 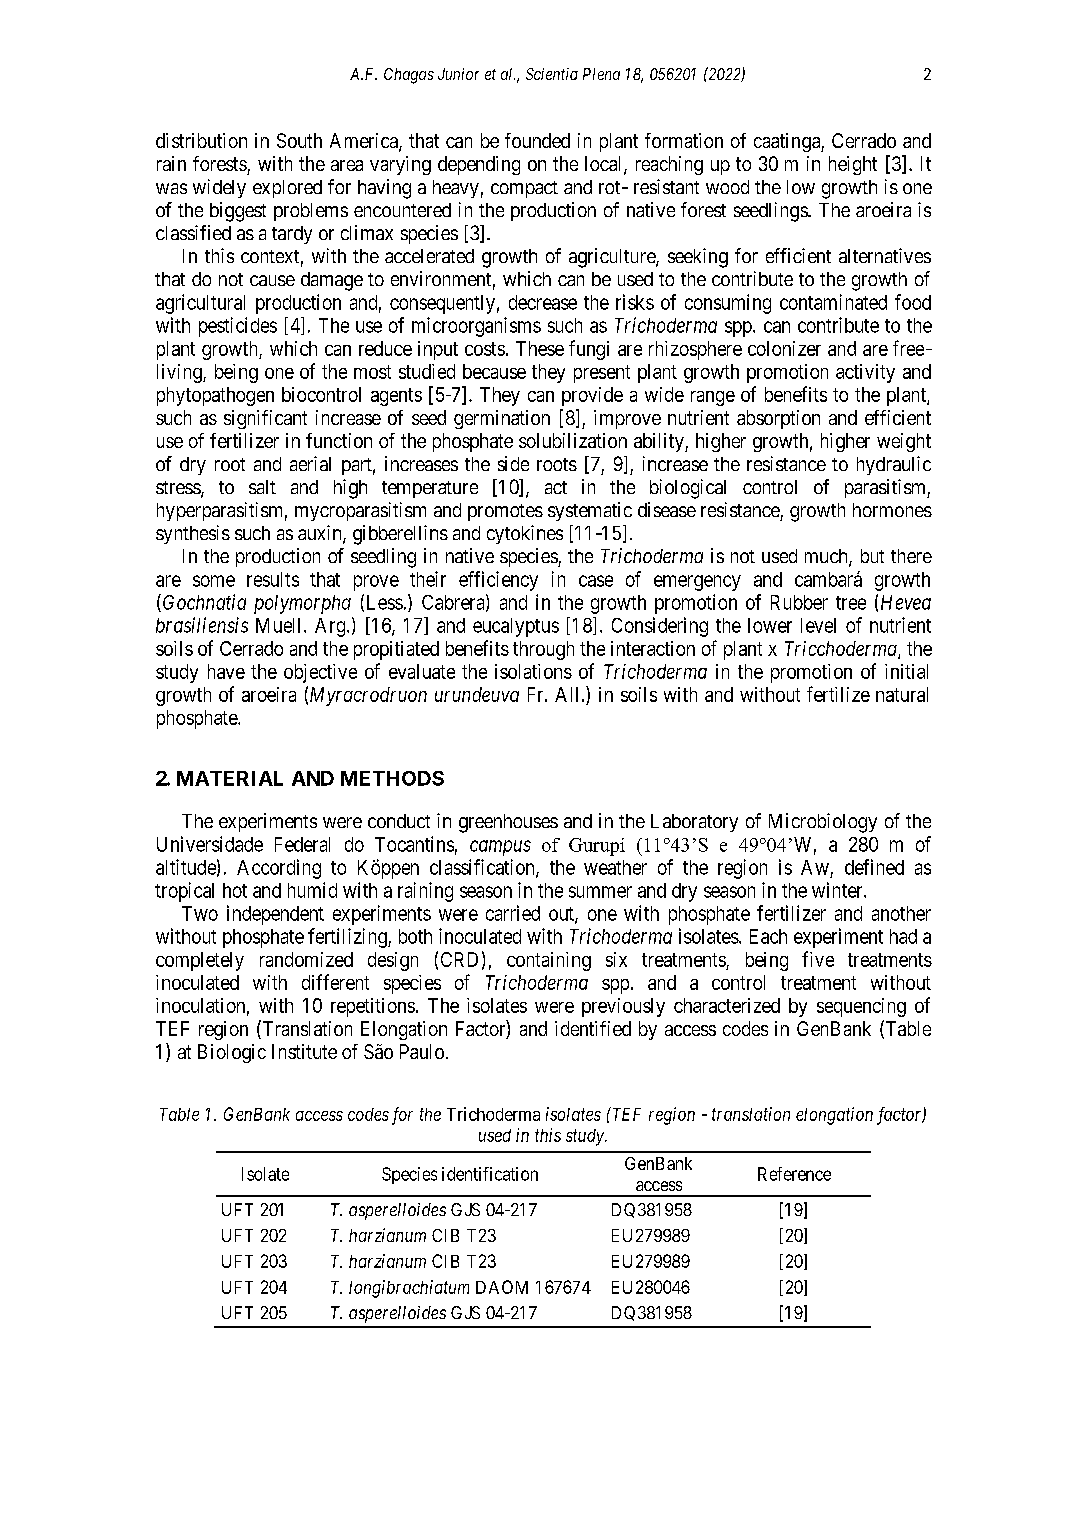 What do you see at coordinates (853, 165) in the screenshot?
I see `height` at bounding box center [853, 165].
